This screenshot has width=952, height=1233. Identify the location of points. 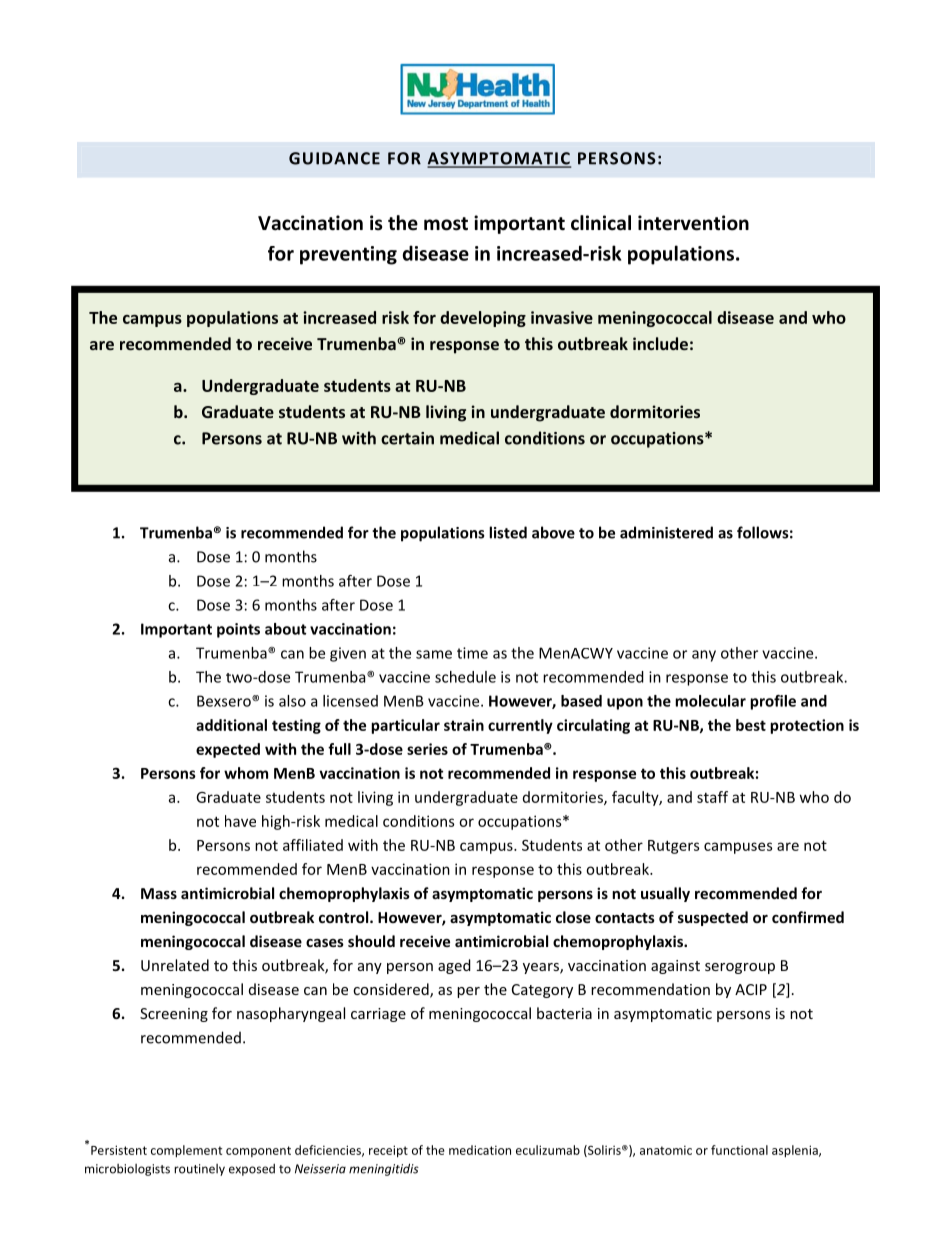
(238, 630).
